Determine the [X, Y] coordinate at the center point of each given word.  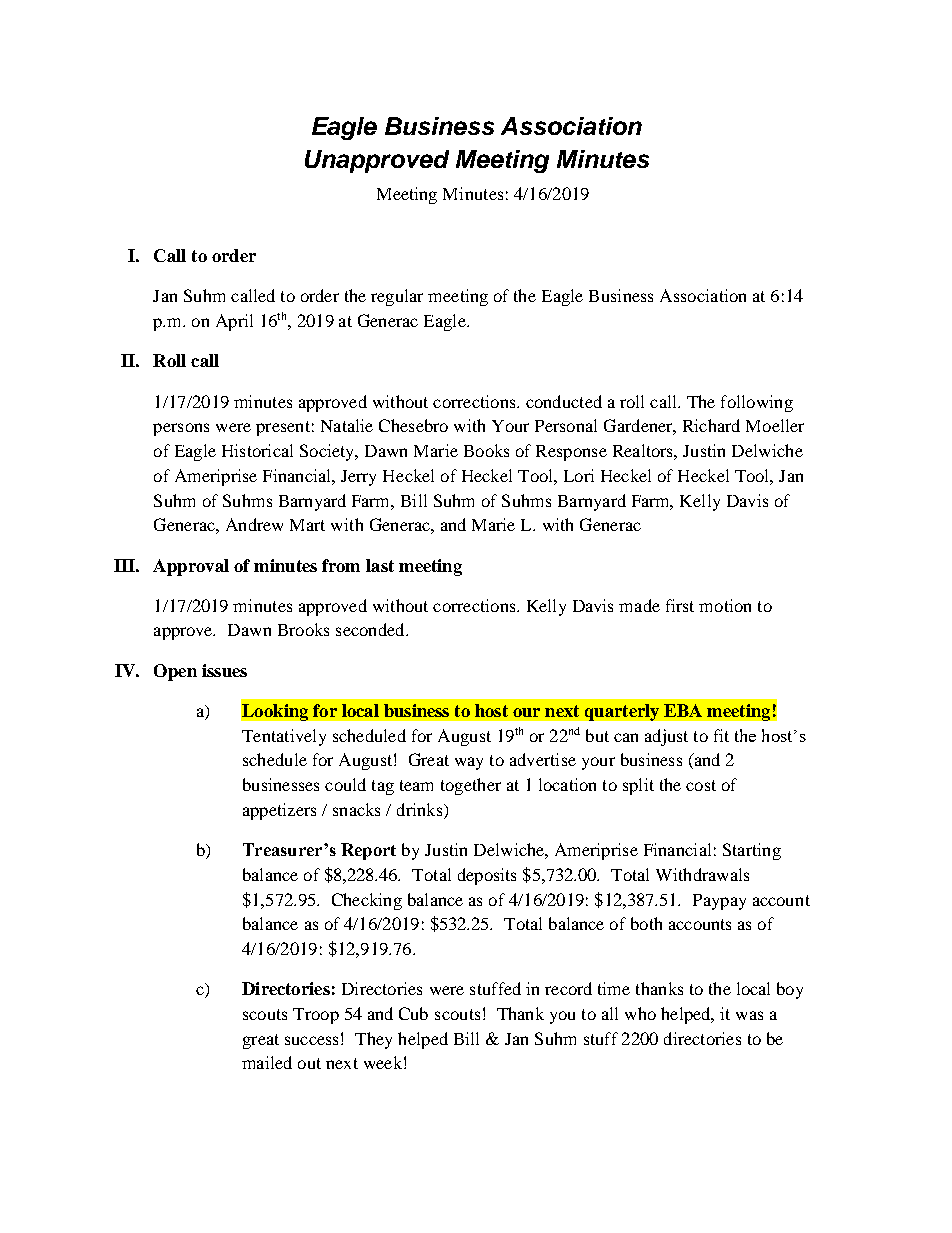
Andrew [254, 524]
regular [397, 297]
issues [224, 670]
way [469, 763]
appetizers [279, 811]
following [757, 403]
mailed [267, 1062]
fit [721, 735]
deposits [487, 876]
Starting [752, 851]
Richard [711, 425]
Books [486, 450]
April [234, 322]
